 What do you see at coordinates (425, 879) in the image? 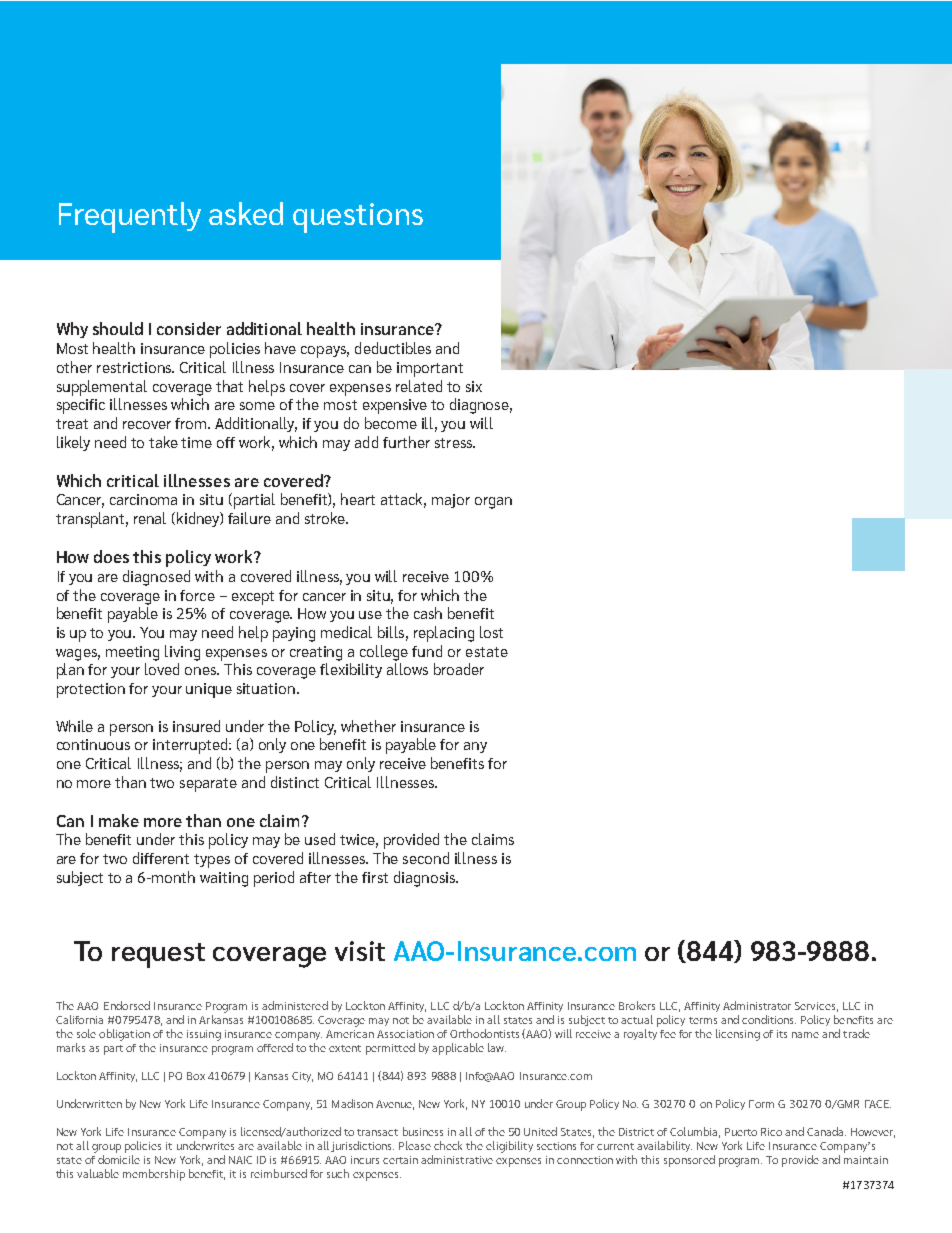
I see `diagnosis` at bounding box center [425, 879].
